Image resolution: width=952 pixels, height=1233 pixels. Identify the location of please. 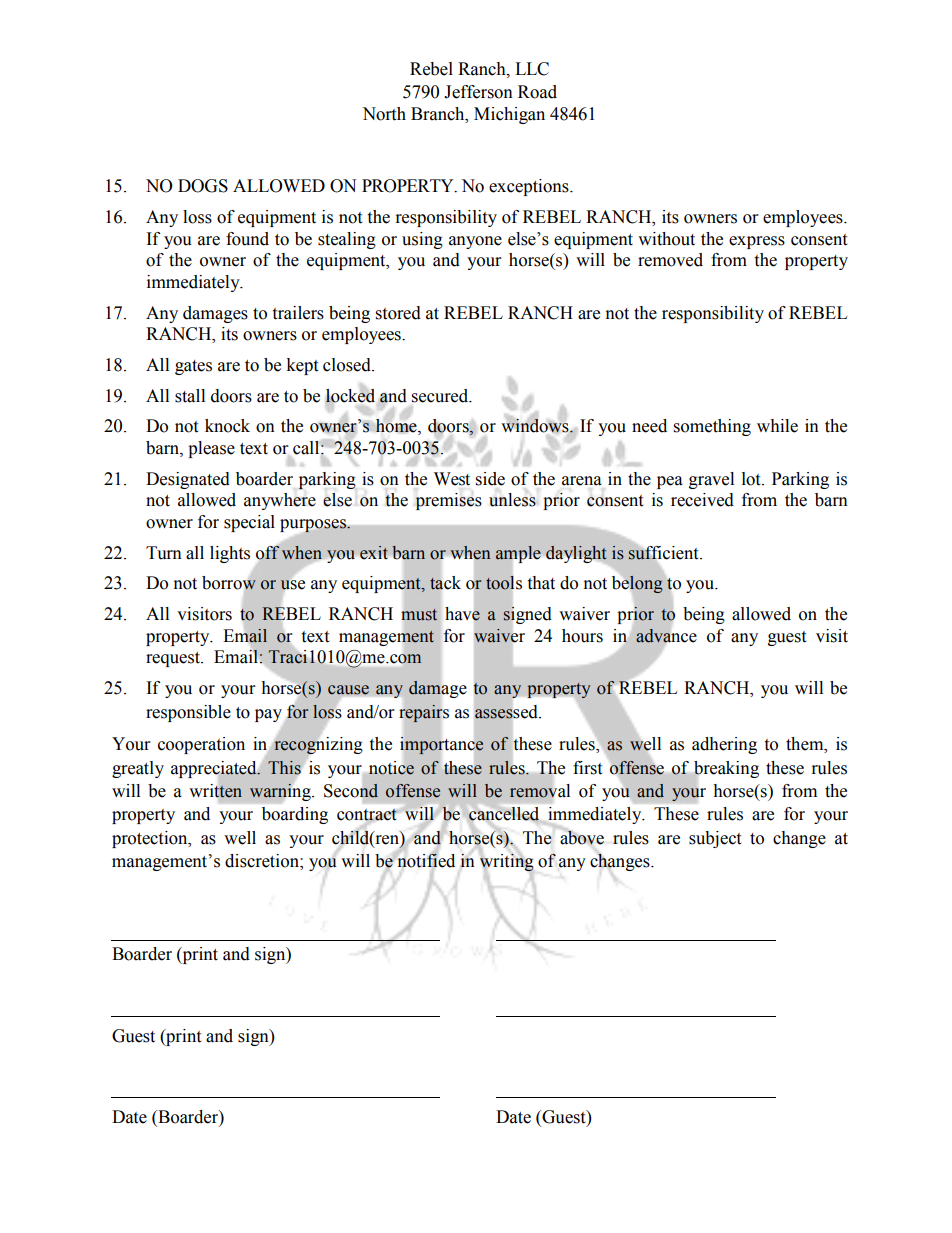
(211, 449).
